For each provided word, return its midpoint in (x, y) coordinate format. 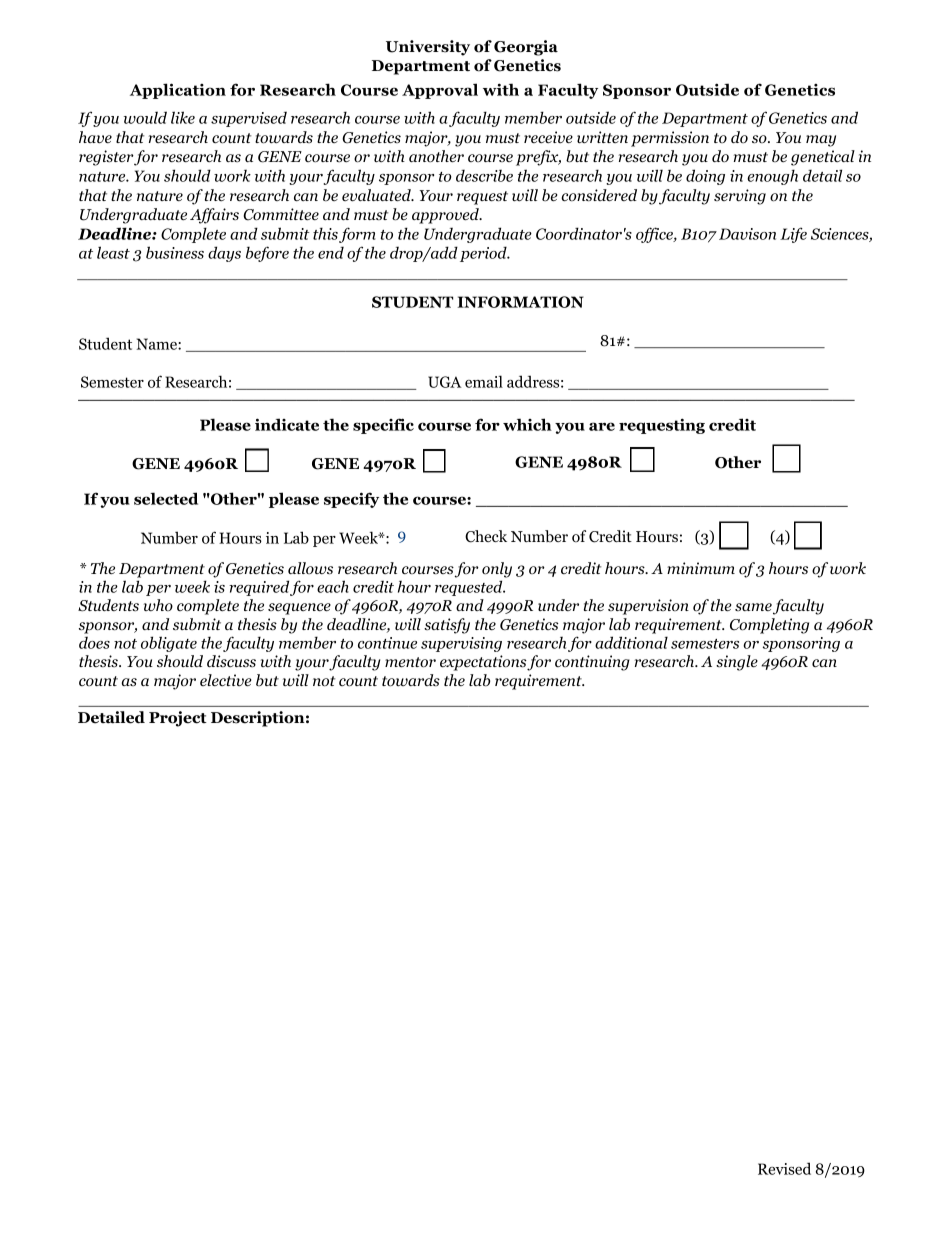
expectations (483, 663)
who (158, 605)
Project (178, 719)
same (753, 607)
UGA (445, 382)
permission (670, 139)
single (737, 663)
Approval (440, 91)
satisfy (447, 626)
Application (178, 91)
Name (157, 344)
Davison (747, 234)
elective (225, 680)
